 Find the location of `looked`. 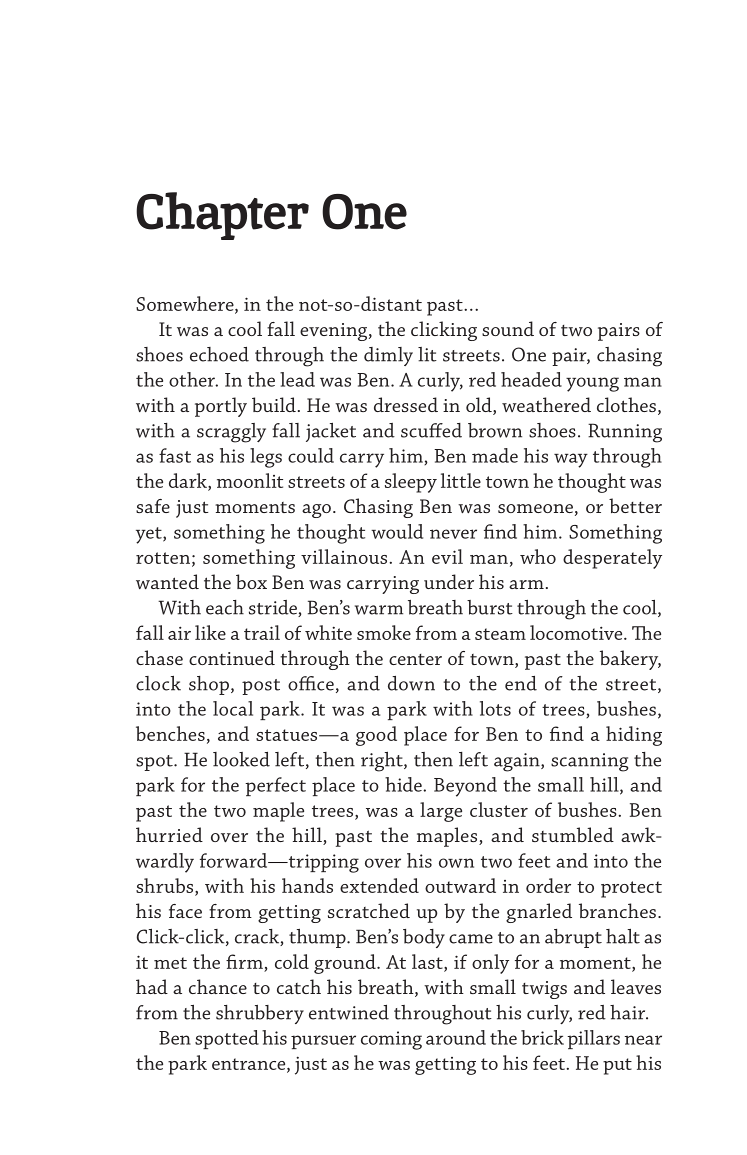

looked is located at coordinates (241, 759).
